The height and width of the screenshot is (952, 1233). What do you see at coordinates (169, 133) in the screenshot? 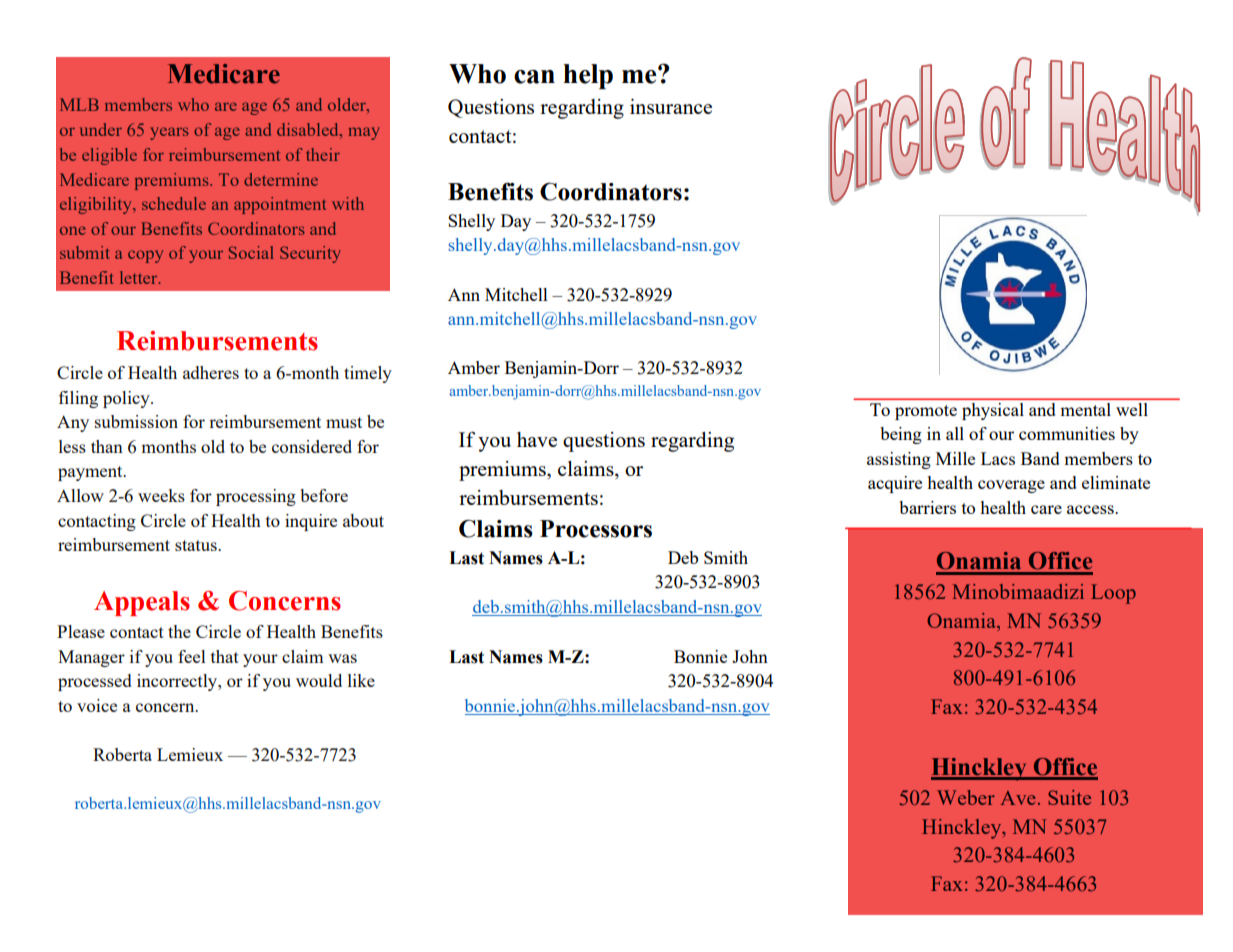
I see `years` at bounding box center [169, 133].
